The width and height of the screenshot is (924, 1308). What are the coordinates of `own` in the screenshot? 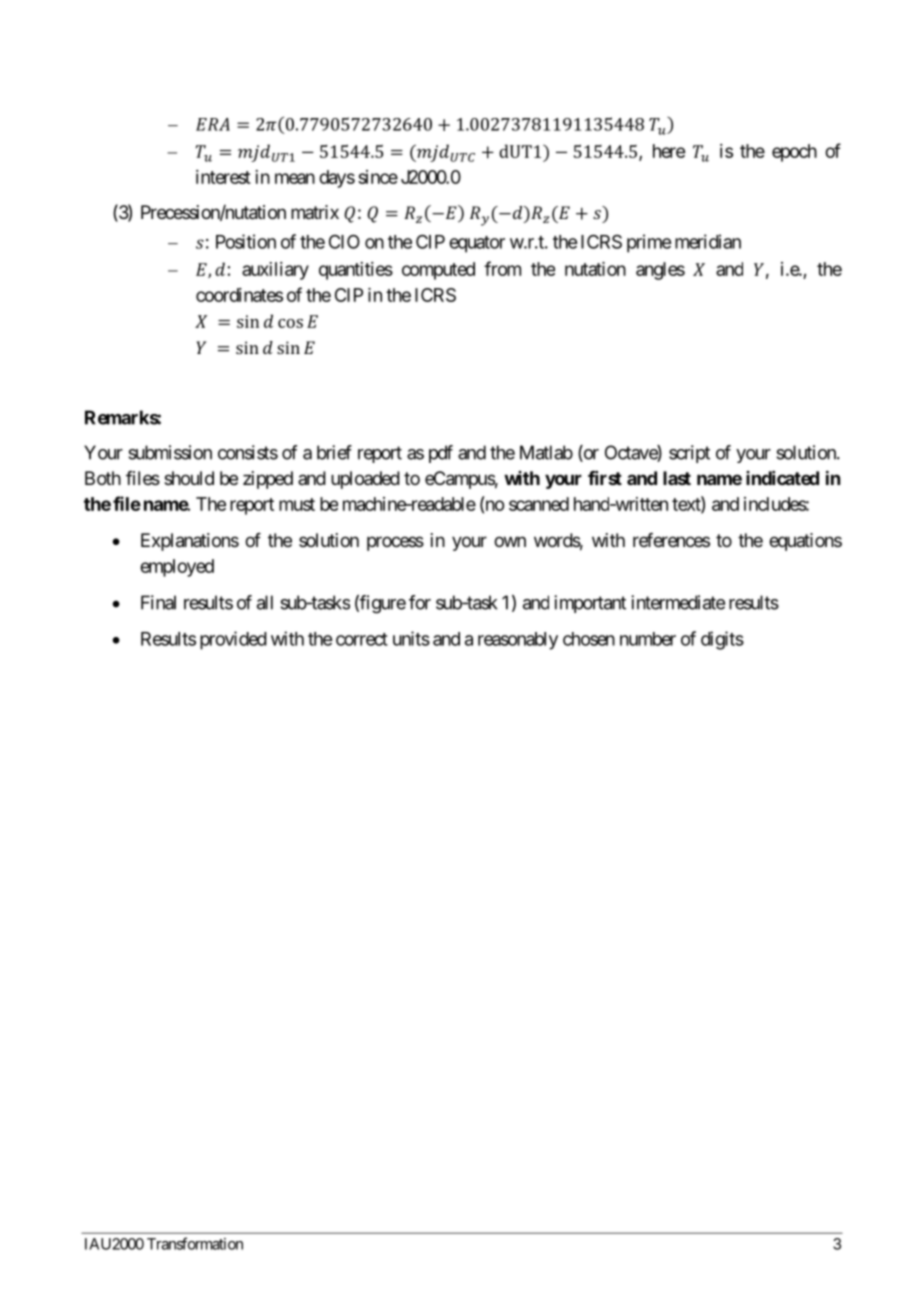 It's located at (510, 541).
